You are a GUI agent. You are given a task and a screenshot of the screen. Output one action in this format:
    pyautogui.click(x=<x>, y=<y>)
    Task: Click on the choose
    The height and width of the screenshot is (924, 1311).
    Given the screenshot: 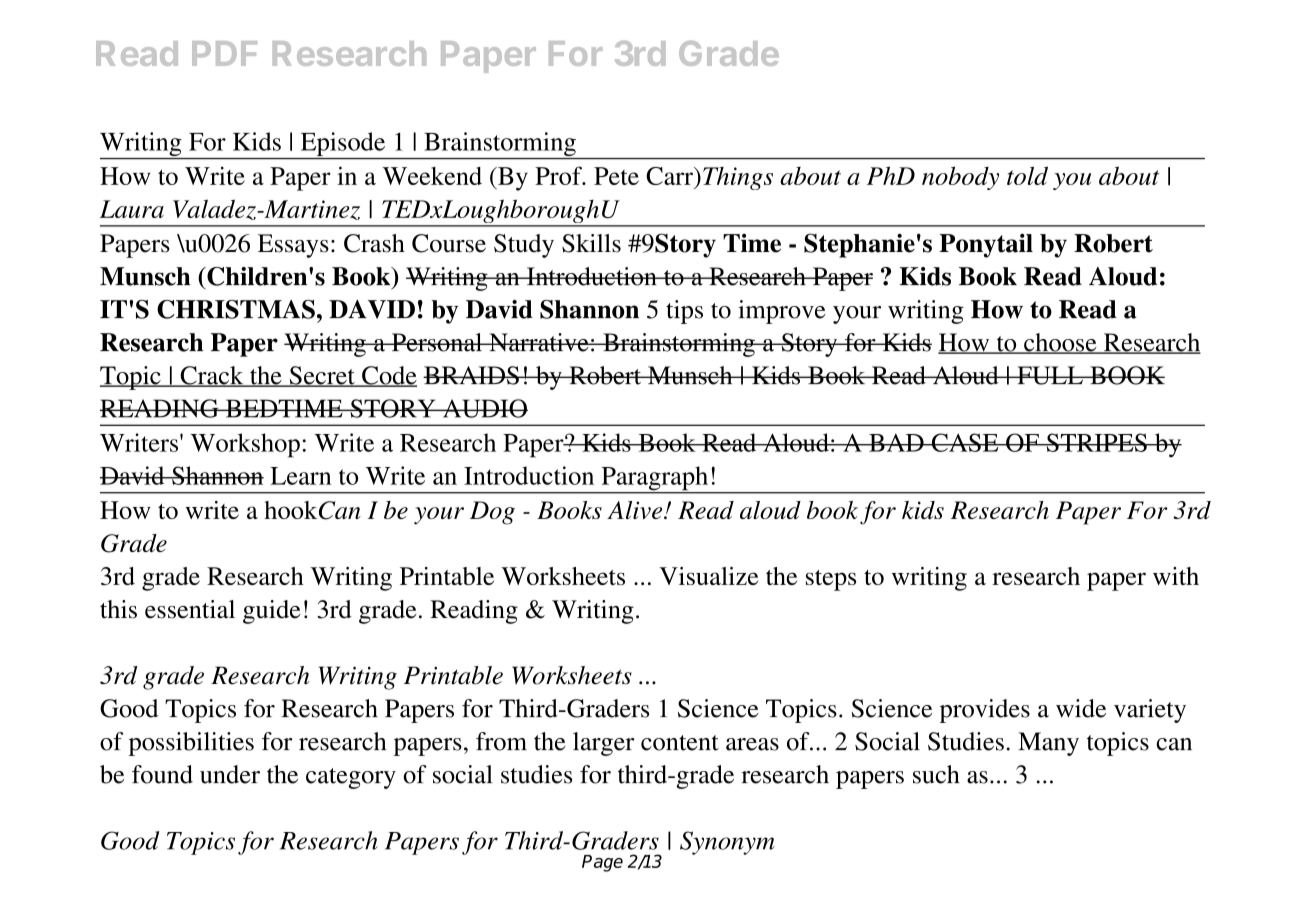 What is the action you would take?
    pyautogui.click(x=1060, y=343)
